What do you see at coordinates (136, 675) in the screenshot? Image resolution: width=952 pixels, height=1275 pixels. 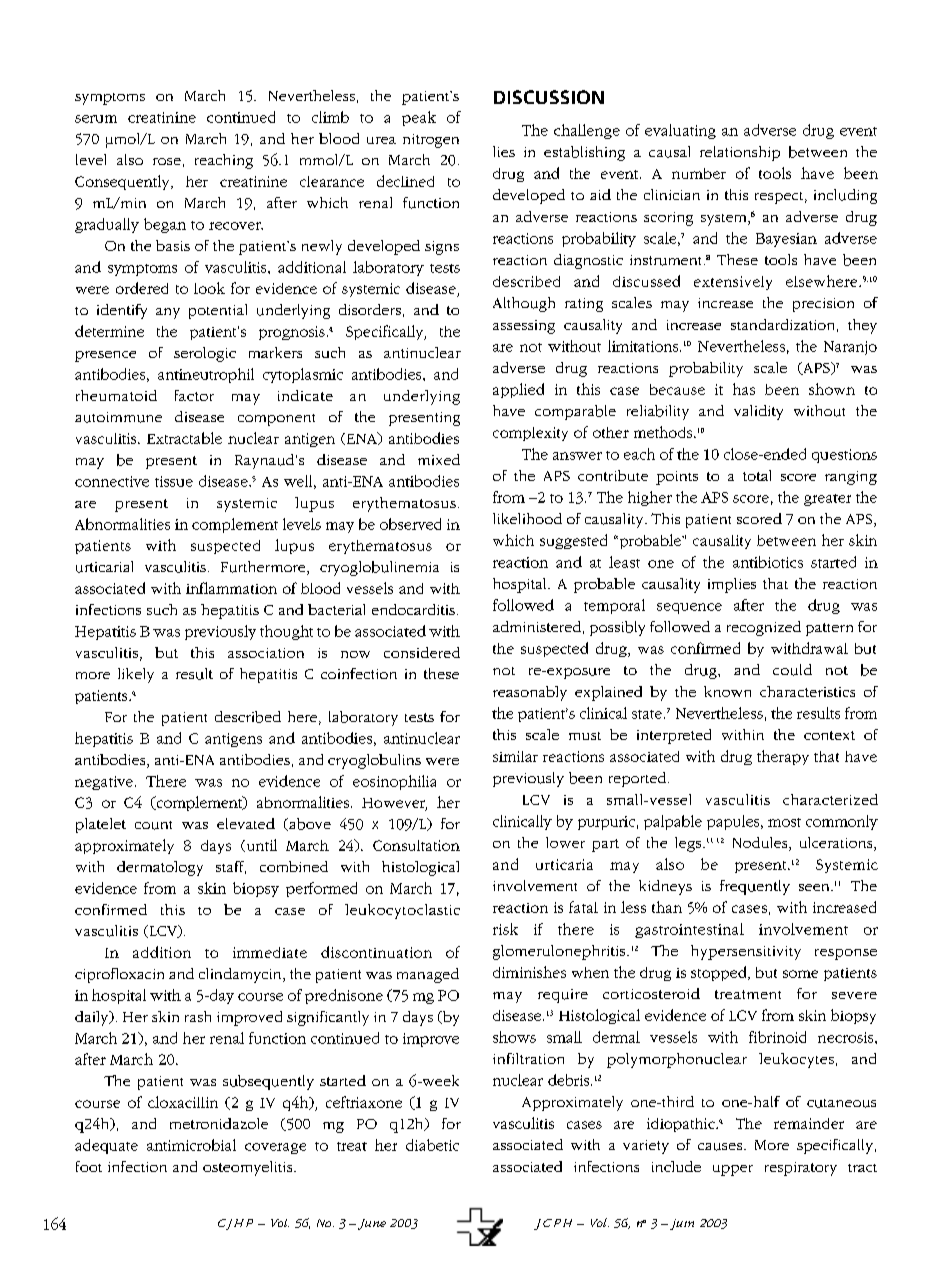 I see `likely` at bounding box center [136, 675].
